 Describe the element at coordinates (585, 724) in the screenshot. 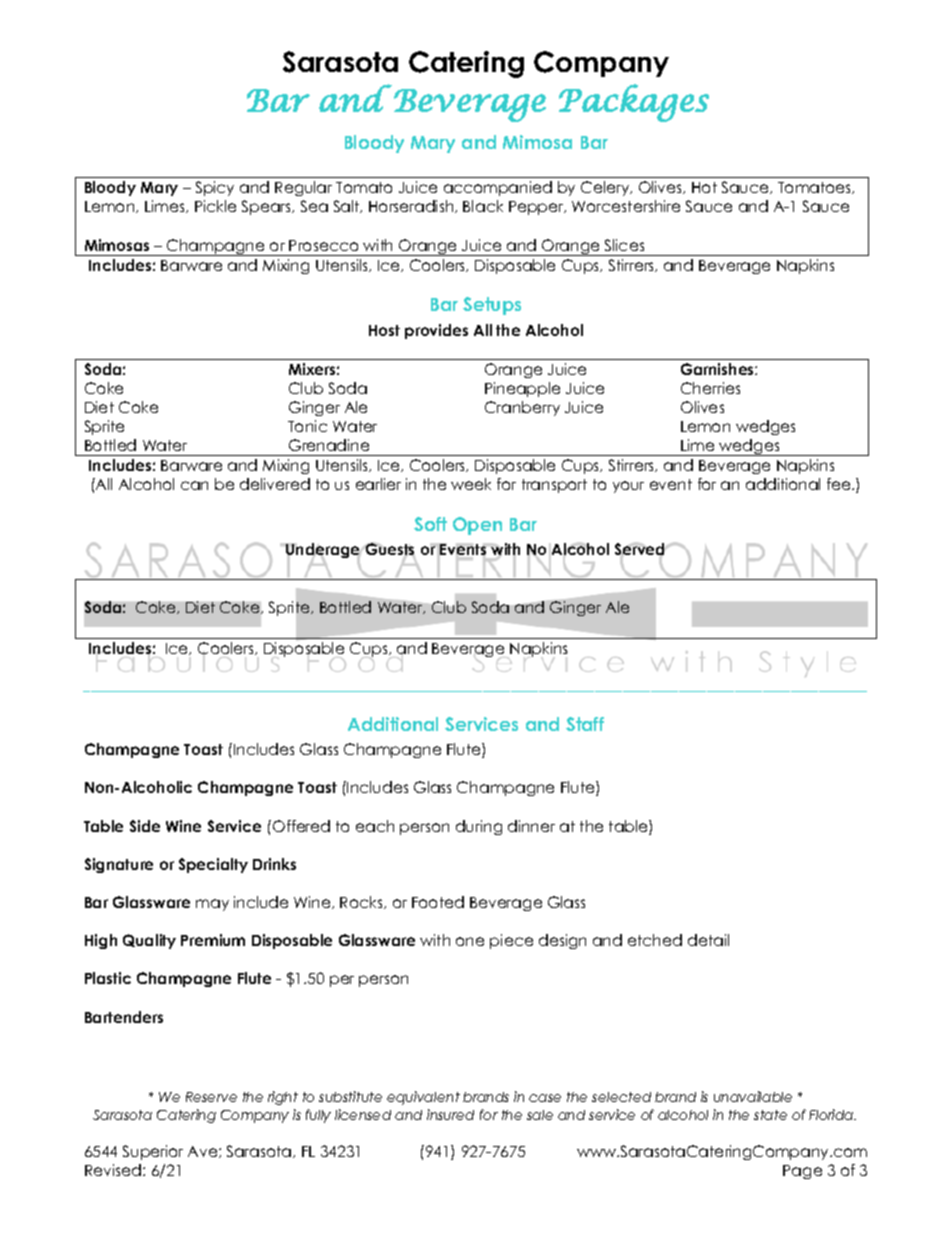

I see `Staff` at that location.
